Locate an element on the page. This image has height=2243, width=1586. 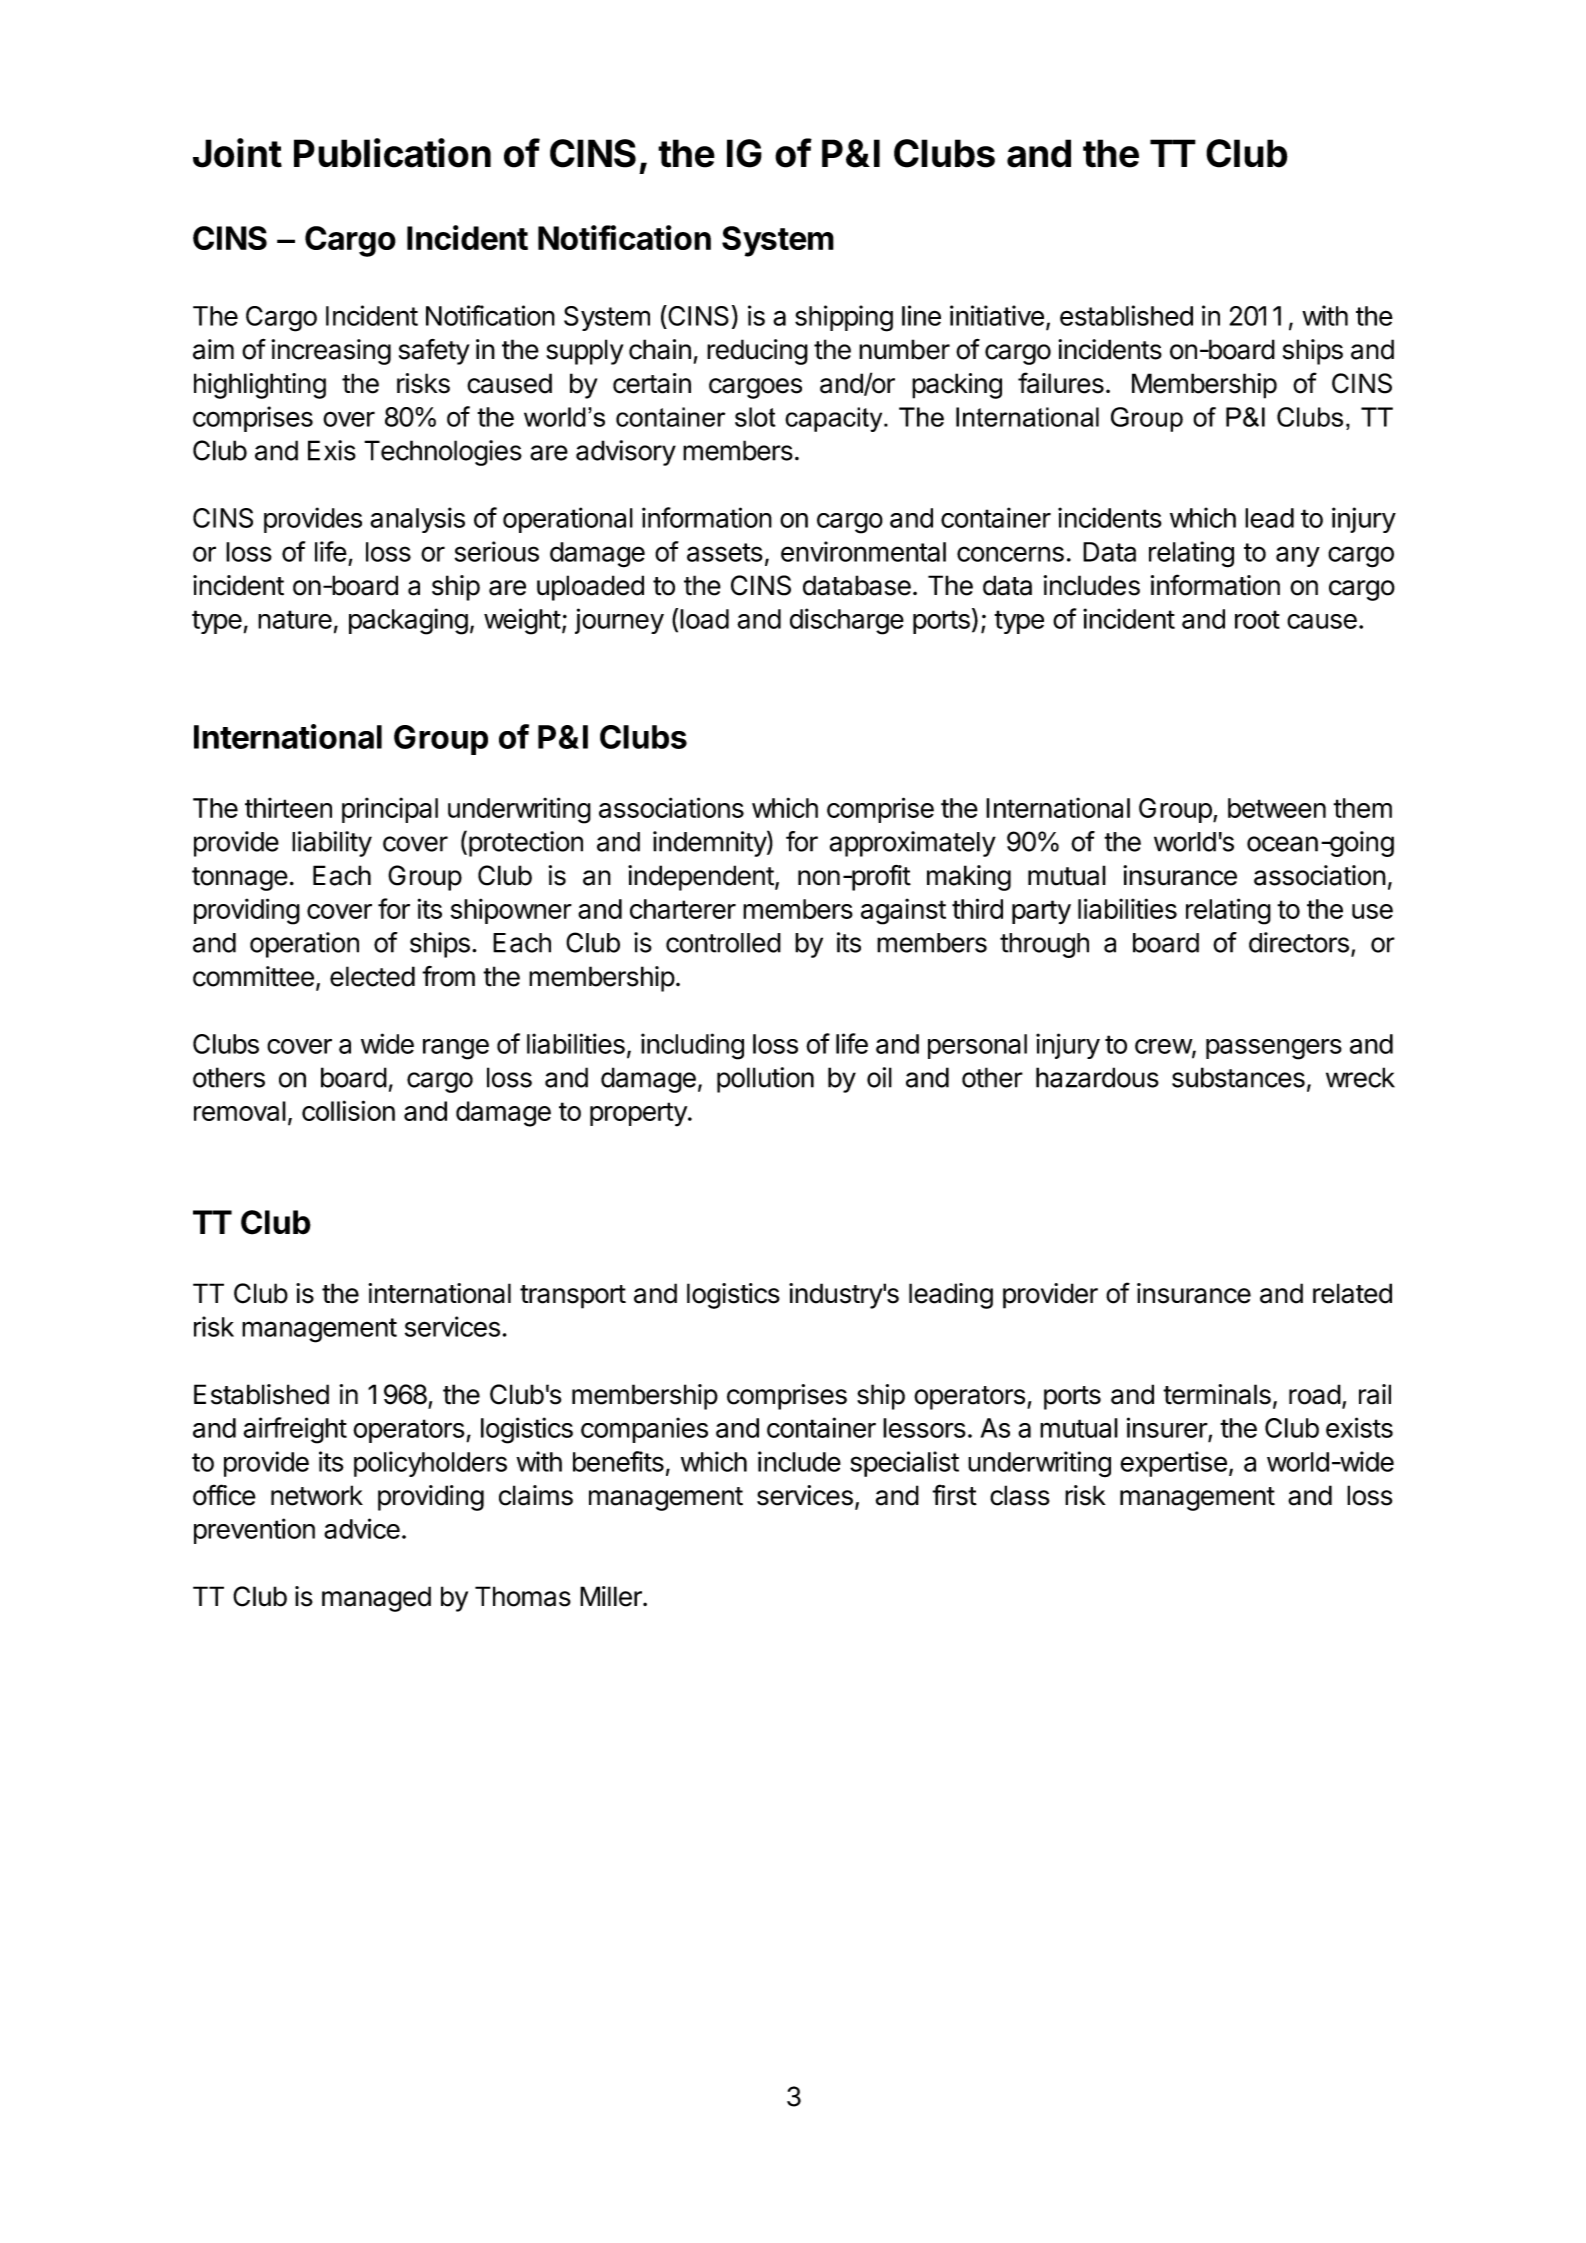
Publication is located at coordinates (392, 153).
